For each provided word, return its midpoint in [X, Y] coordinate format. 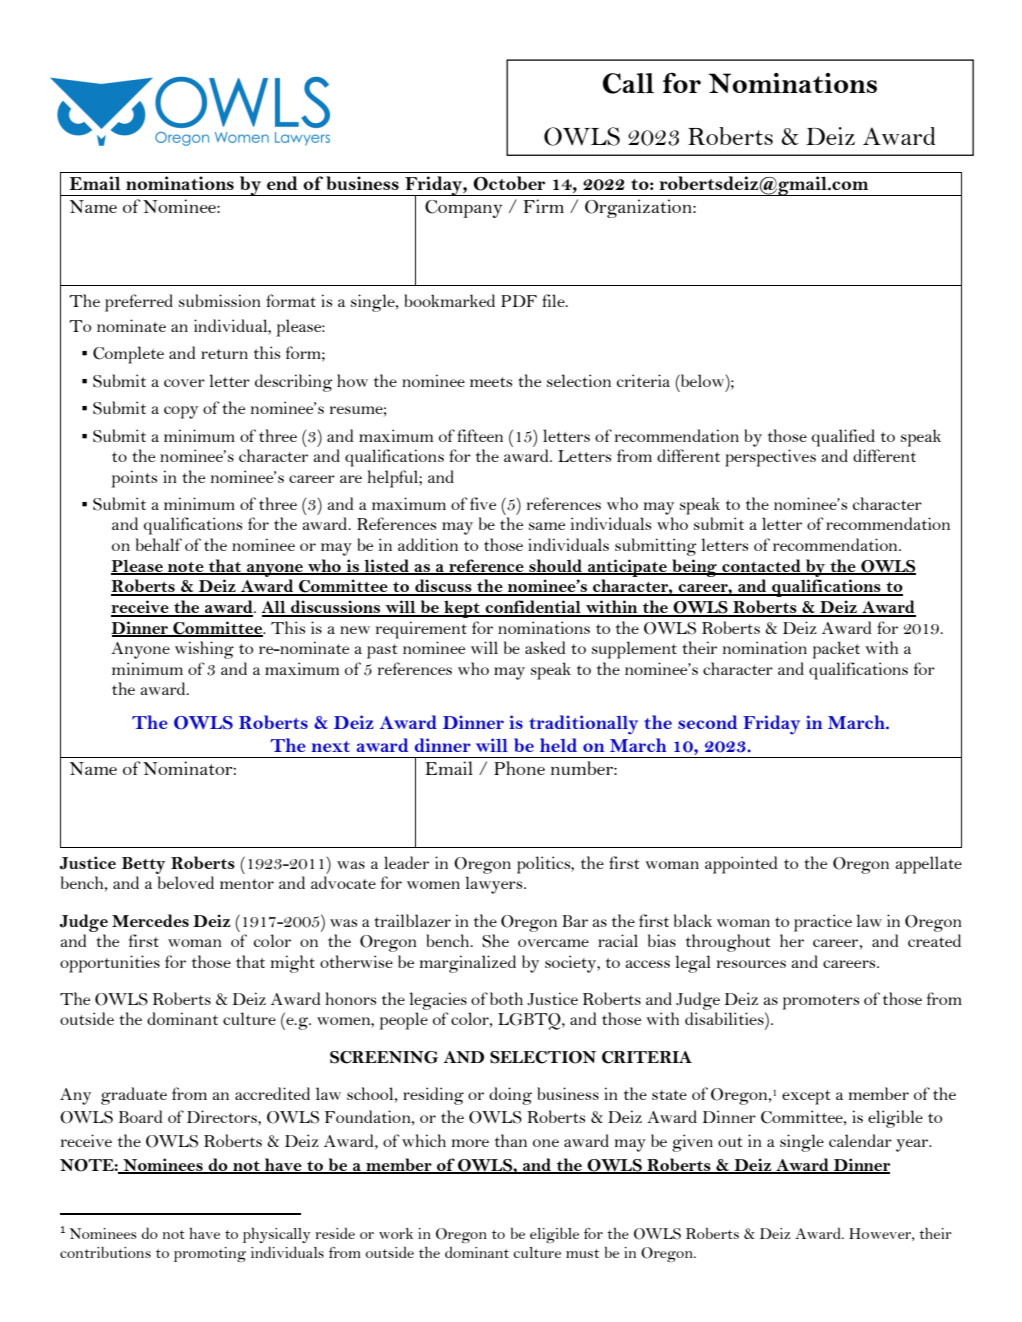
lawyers [495, 885]
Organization [639, 208]
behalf [159, 544]
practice [823, 923]
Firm [543, 206]
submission [220, 300]
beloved [186, 882]
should [556, 566]
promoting [210, 1254]
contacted [761, 566]
